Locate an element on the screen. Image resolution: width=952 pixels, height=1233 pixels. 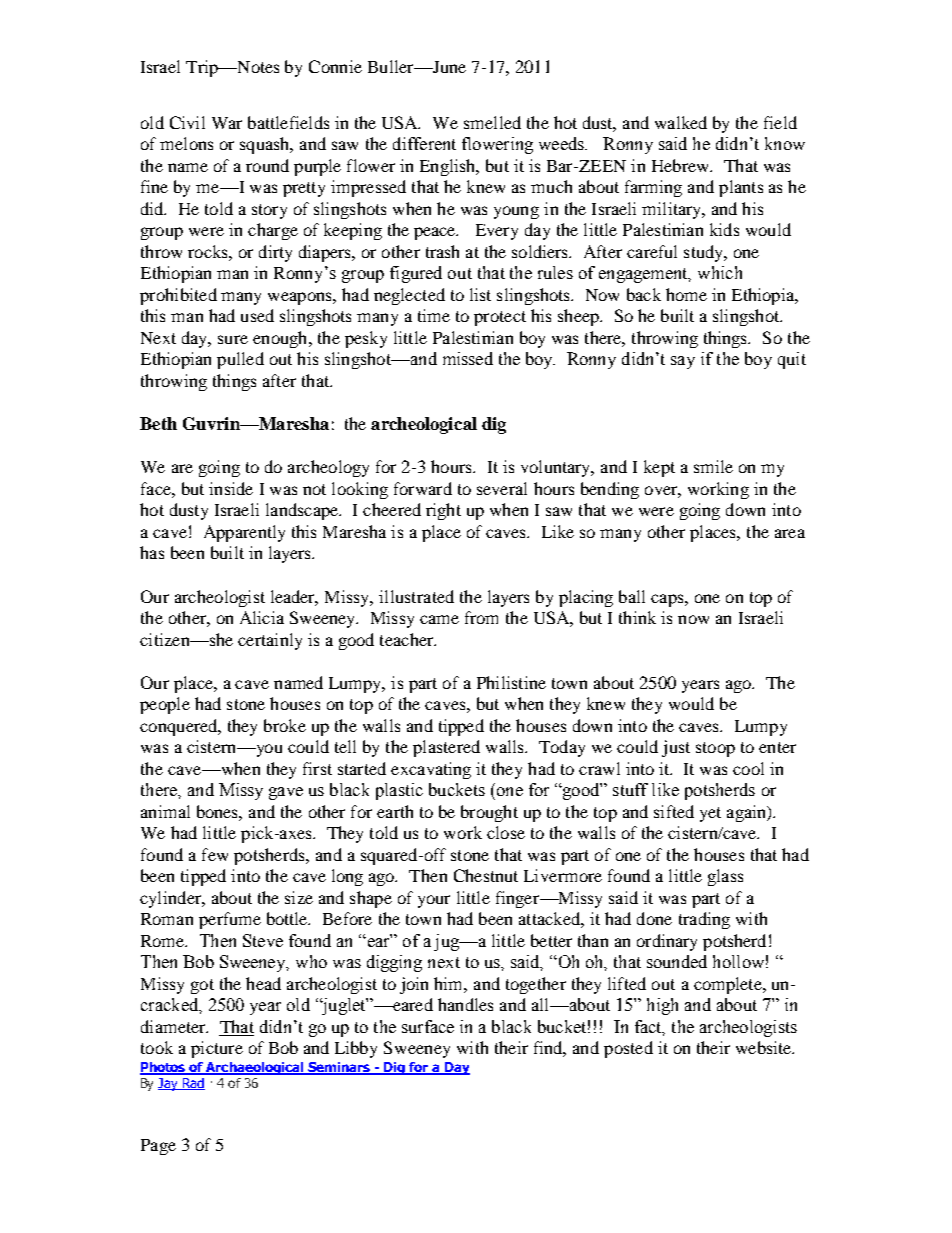
inside is located at coordinates (231, 488).
